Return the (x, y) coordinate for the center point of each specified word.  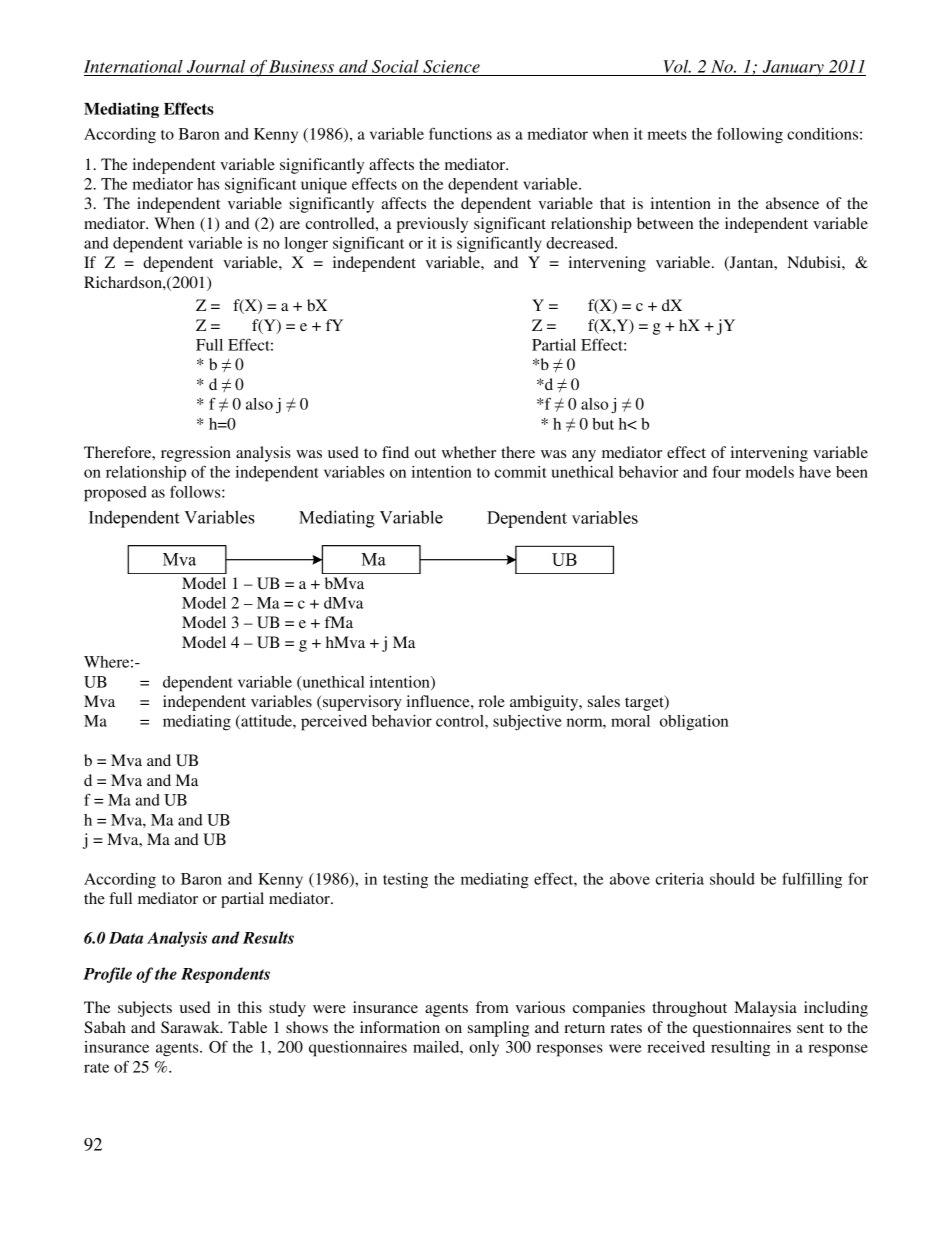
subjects (145, 1009)
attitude (266, 722)
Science (451, 68)
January (793, 68)
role (492, 701)
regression (196, 454)
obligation (694, 723)
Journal (216, 68)
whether (469, 452)
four (727, 472)
